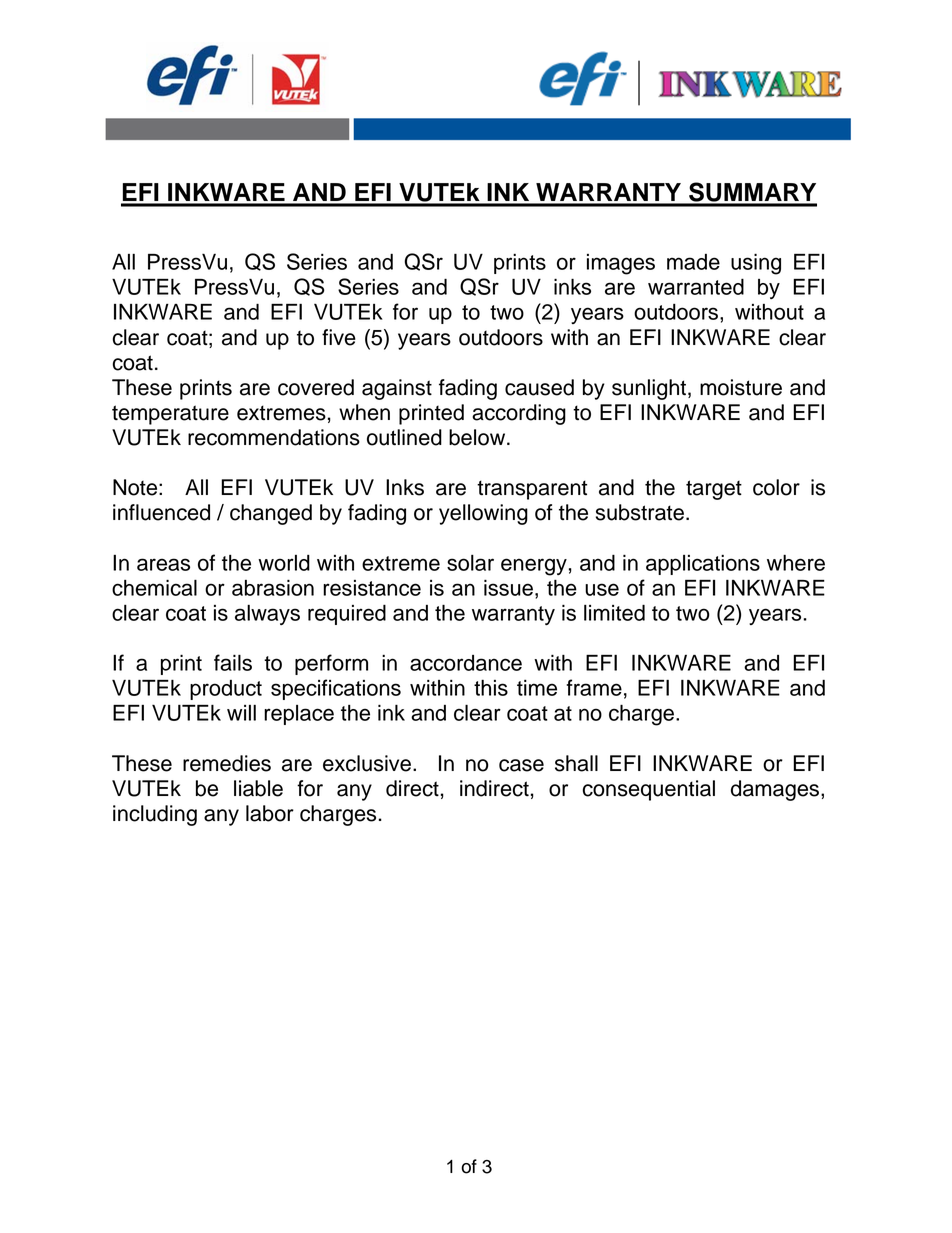  I want to click on transparent, so click(532, 490).
